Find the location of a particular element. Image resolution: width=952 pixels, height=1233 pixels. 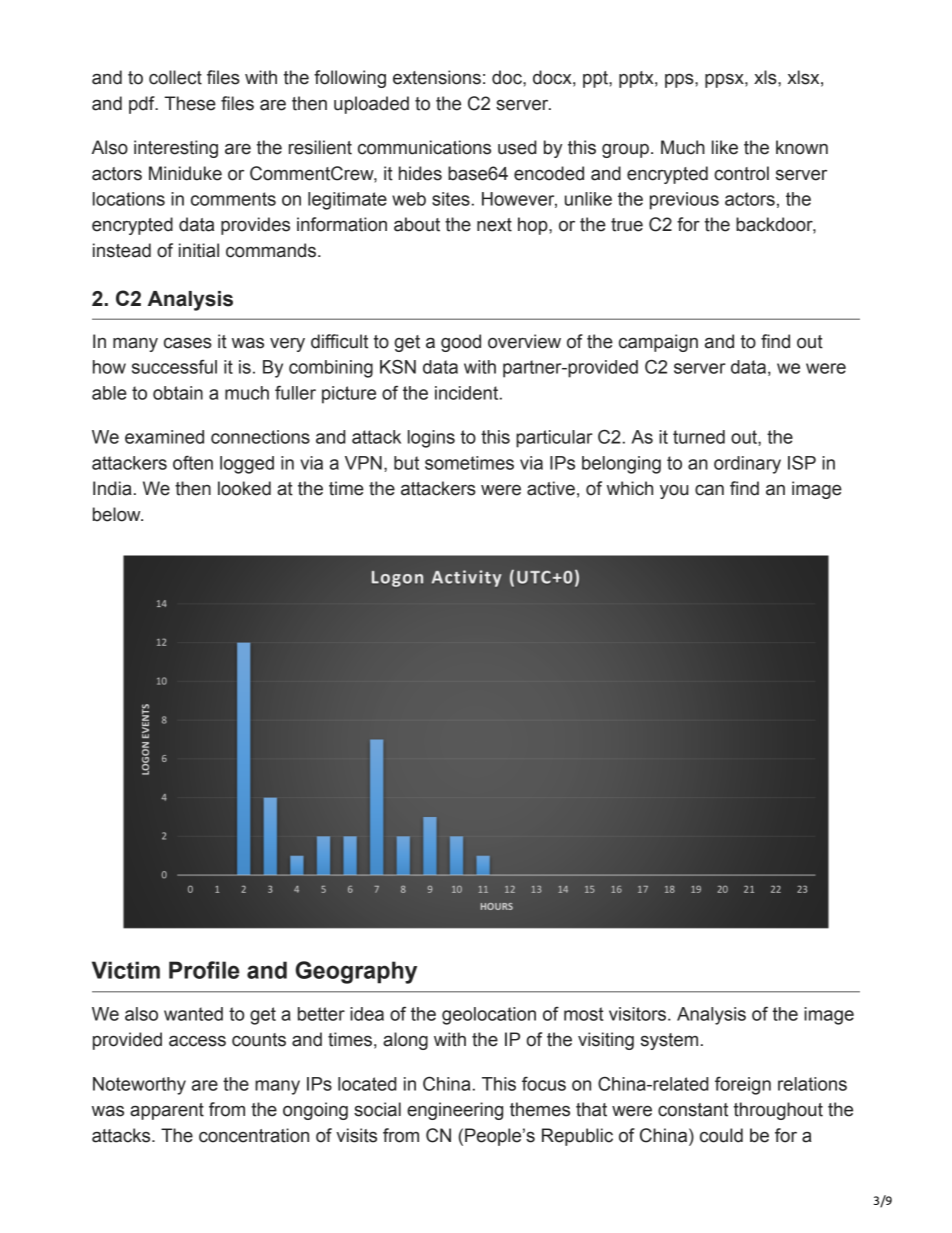

good is located at coordinates (461, 343).
